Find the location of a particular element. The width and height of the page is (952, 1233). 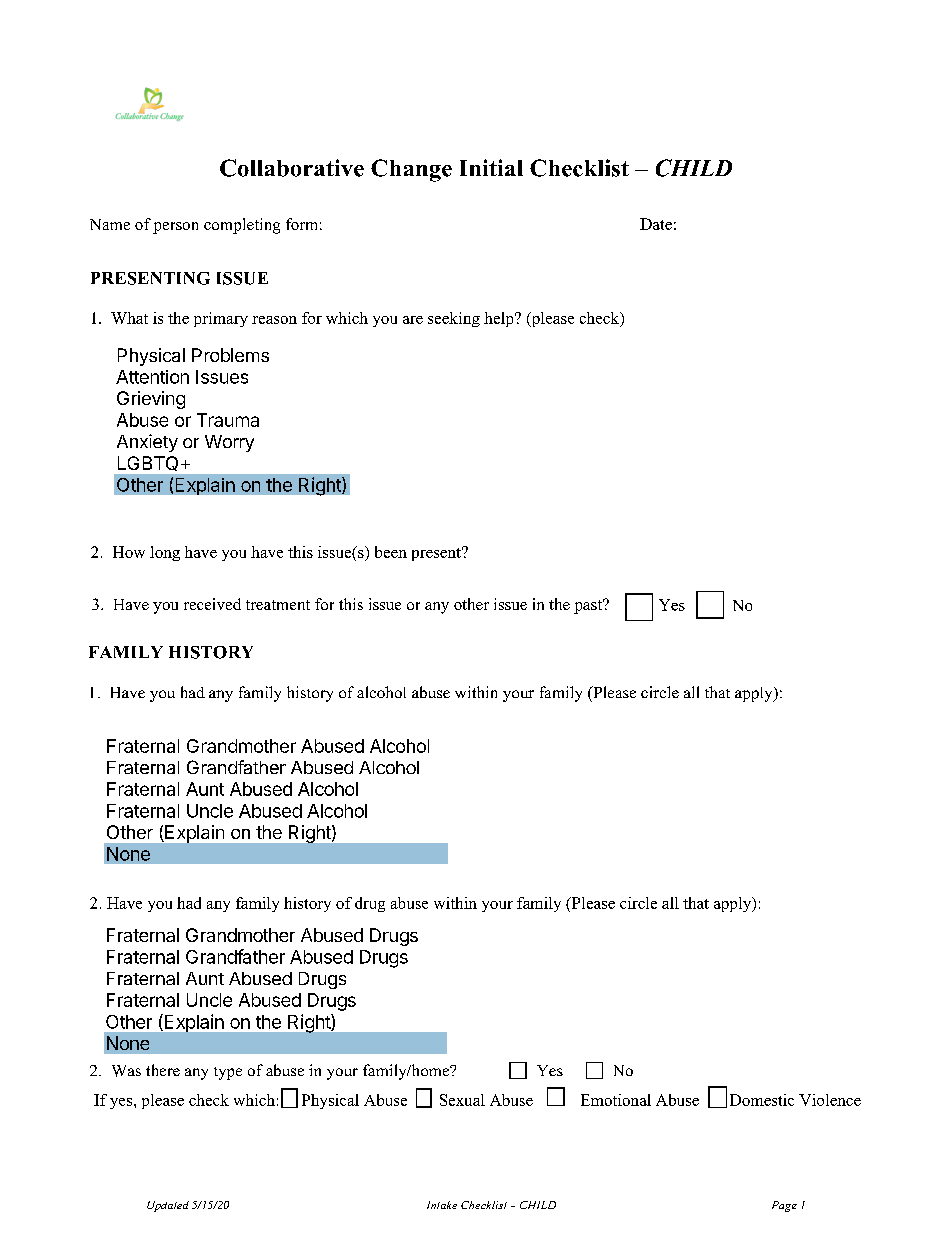

long is located at coordinates (165, 553).
